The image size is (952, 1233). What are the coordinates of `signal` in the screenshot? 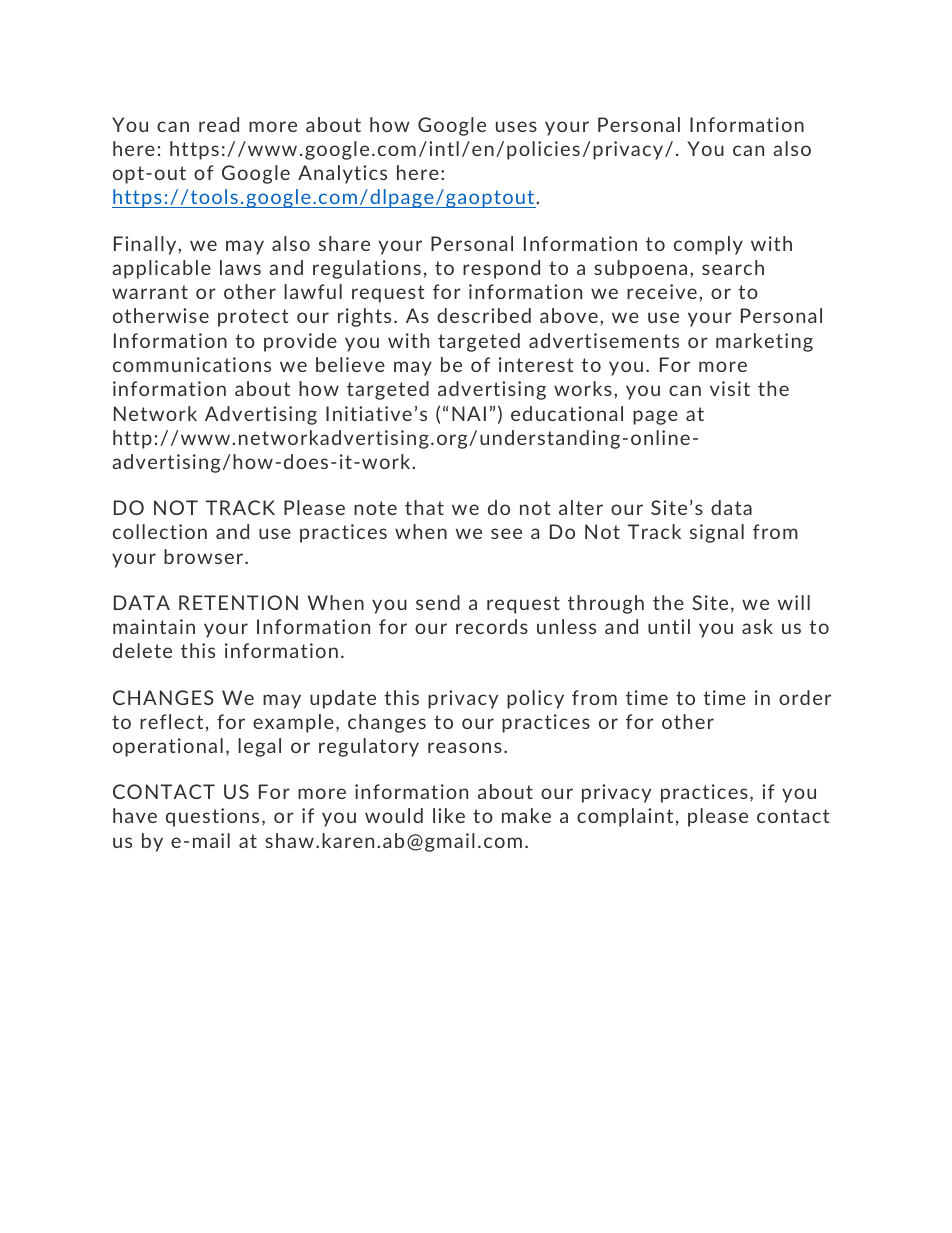 It's located at (717, 533).
